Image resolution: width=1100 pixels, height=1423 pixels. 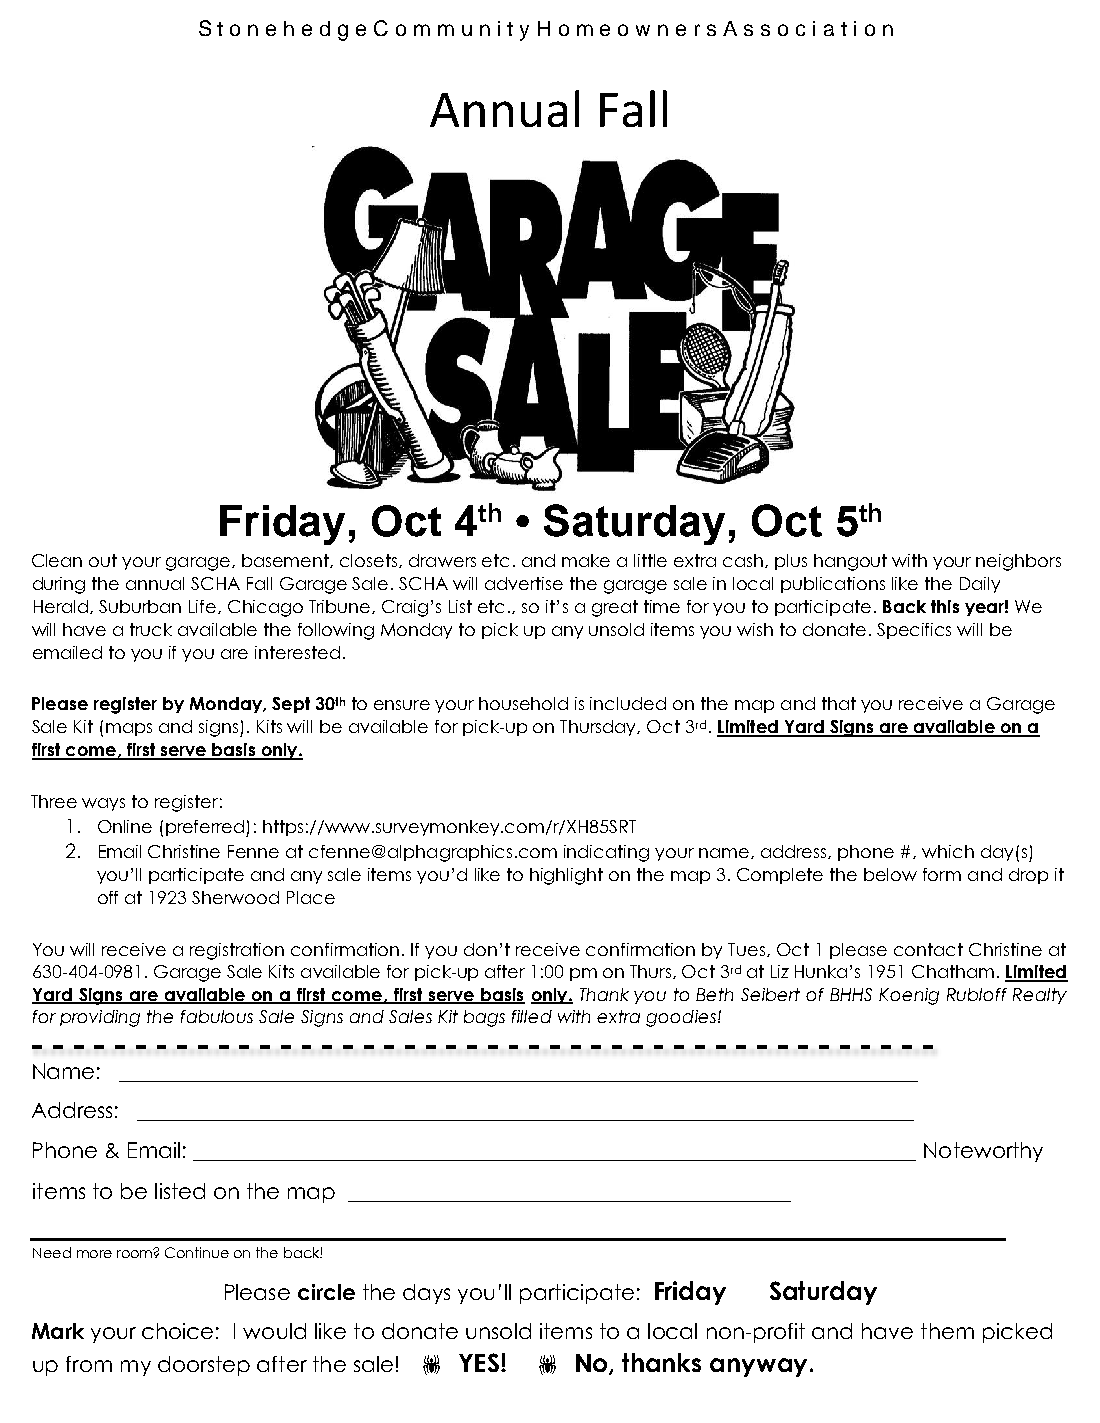 I want to click on filled, so click(x=532, y=1016).
